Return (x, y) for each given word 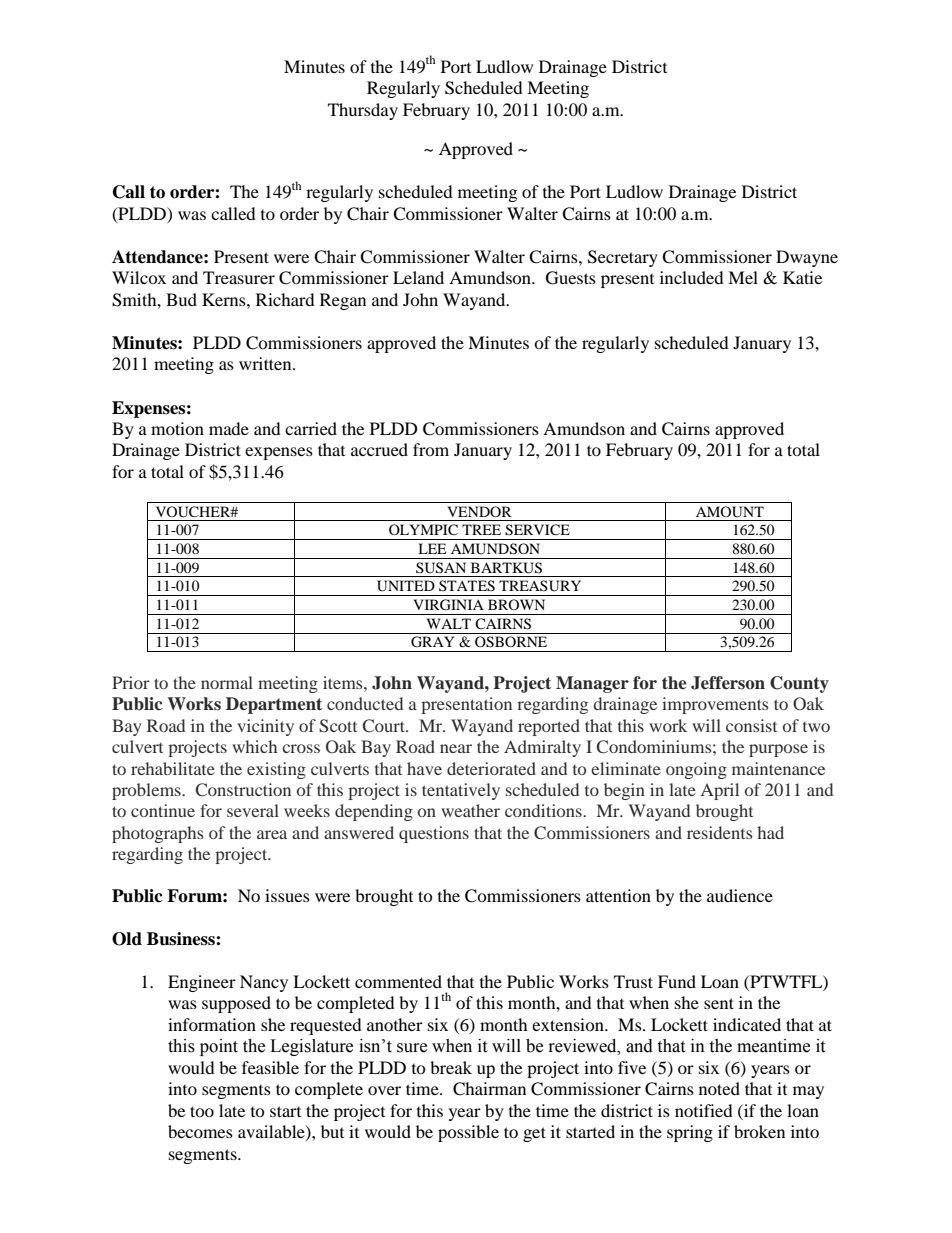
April (720, 791)
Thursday (363, 111)
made (229, 428)
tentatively (461, 791)
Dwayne (807, 258)
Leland (418, 277)
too (202, 1111)
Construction (243, 790)
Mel (743, 277)
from (431, 449)
